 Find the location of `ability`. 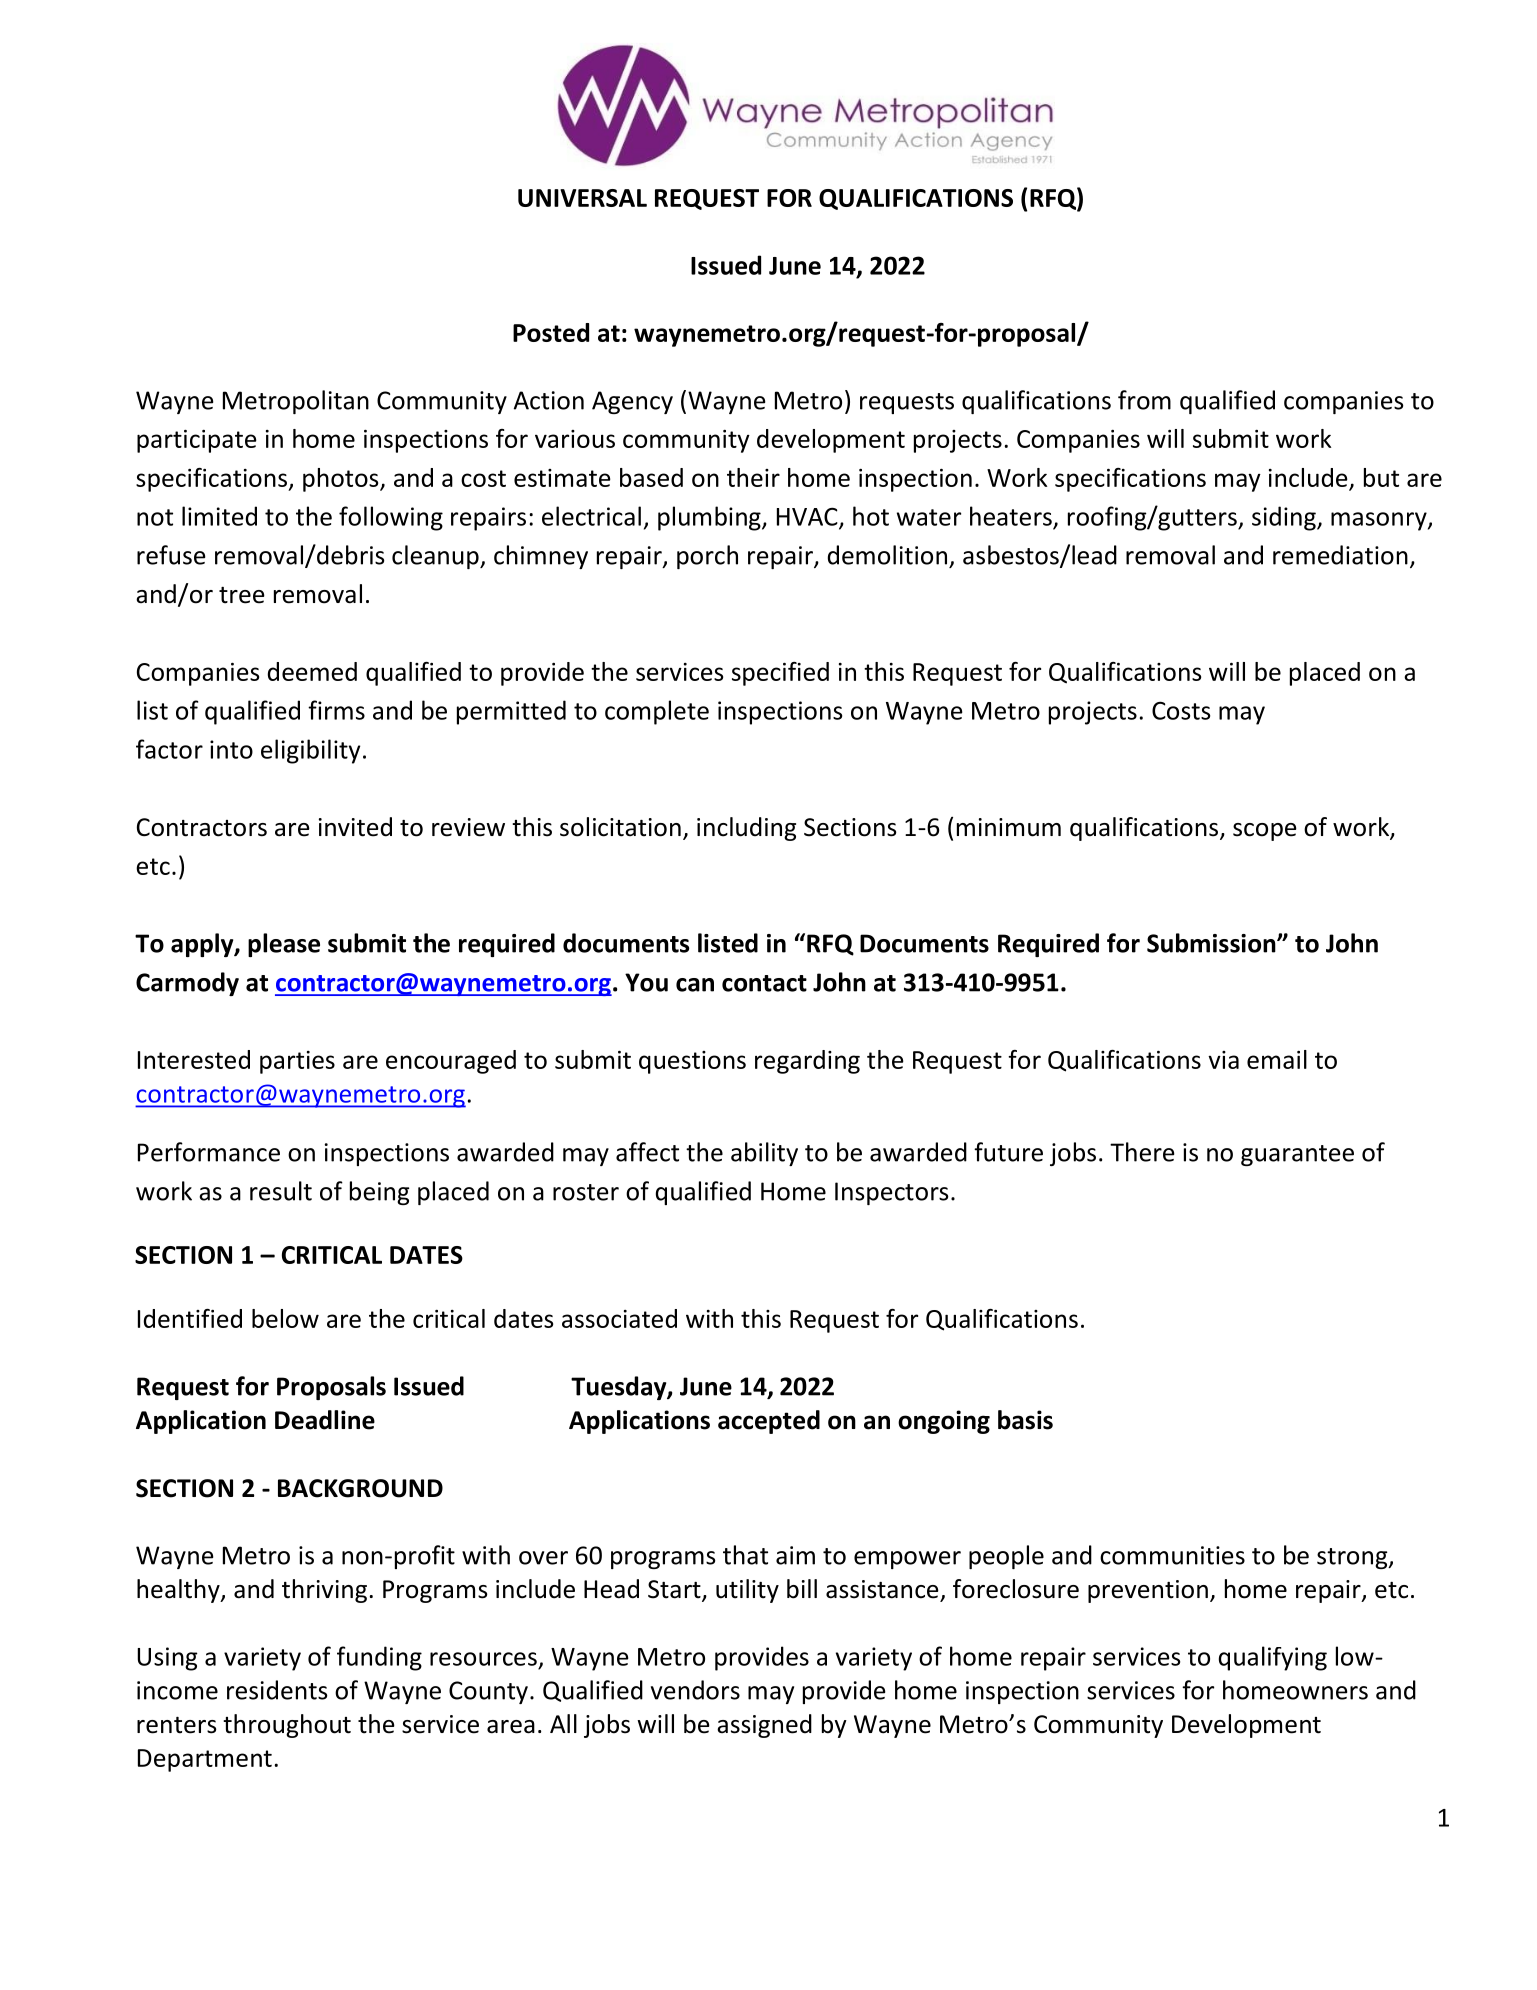

ability is located at coordinates (764, 1154).
